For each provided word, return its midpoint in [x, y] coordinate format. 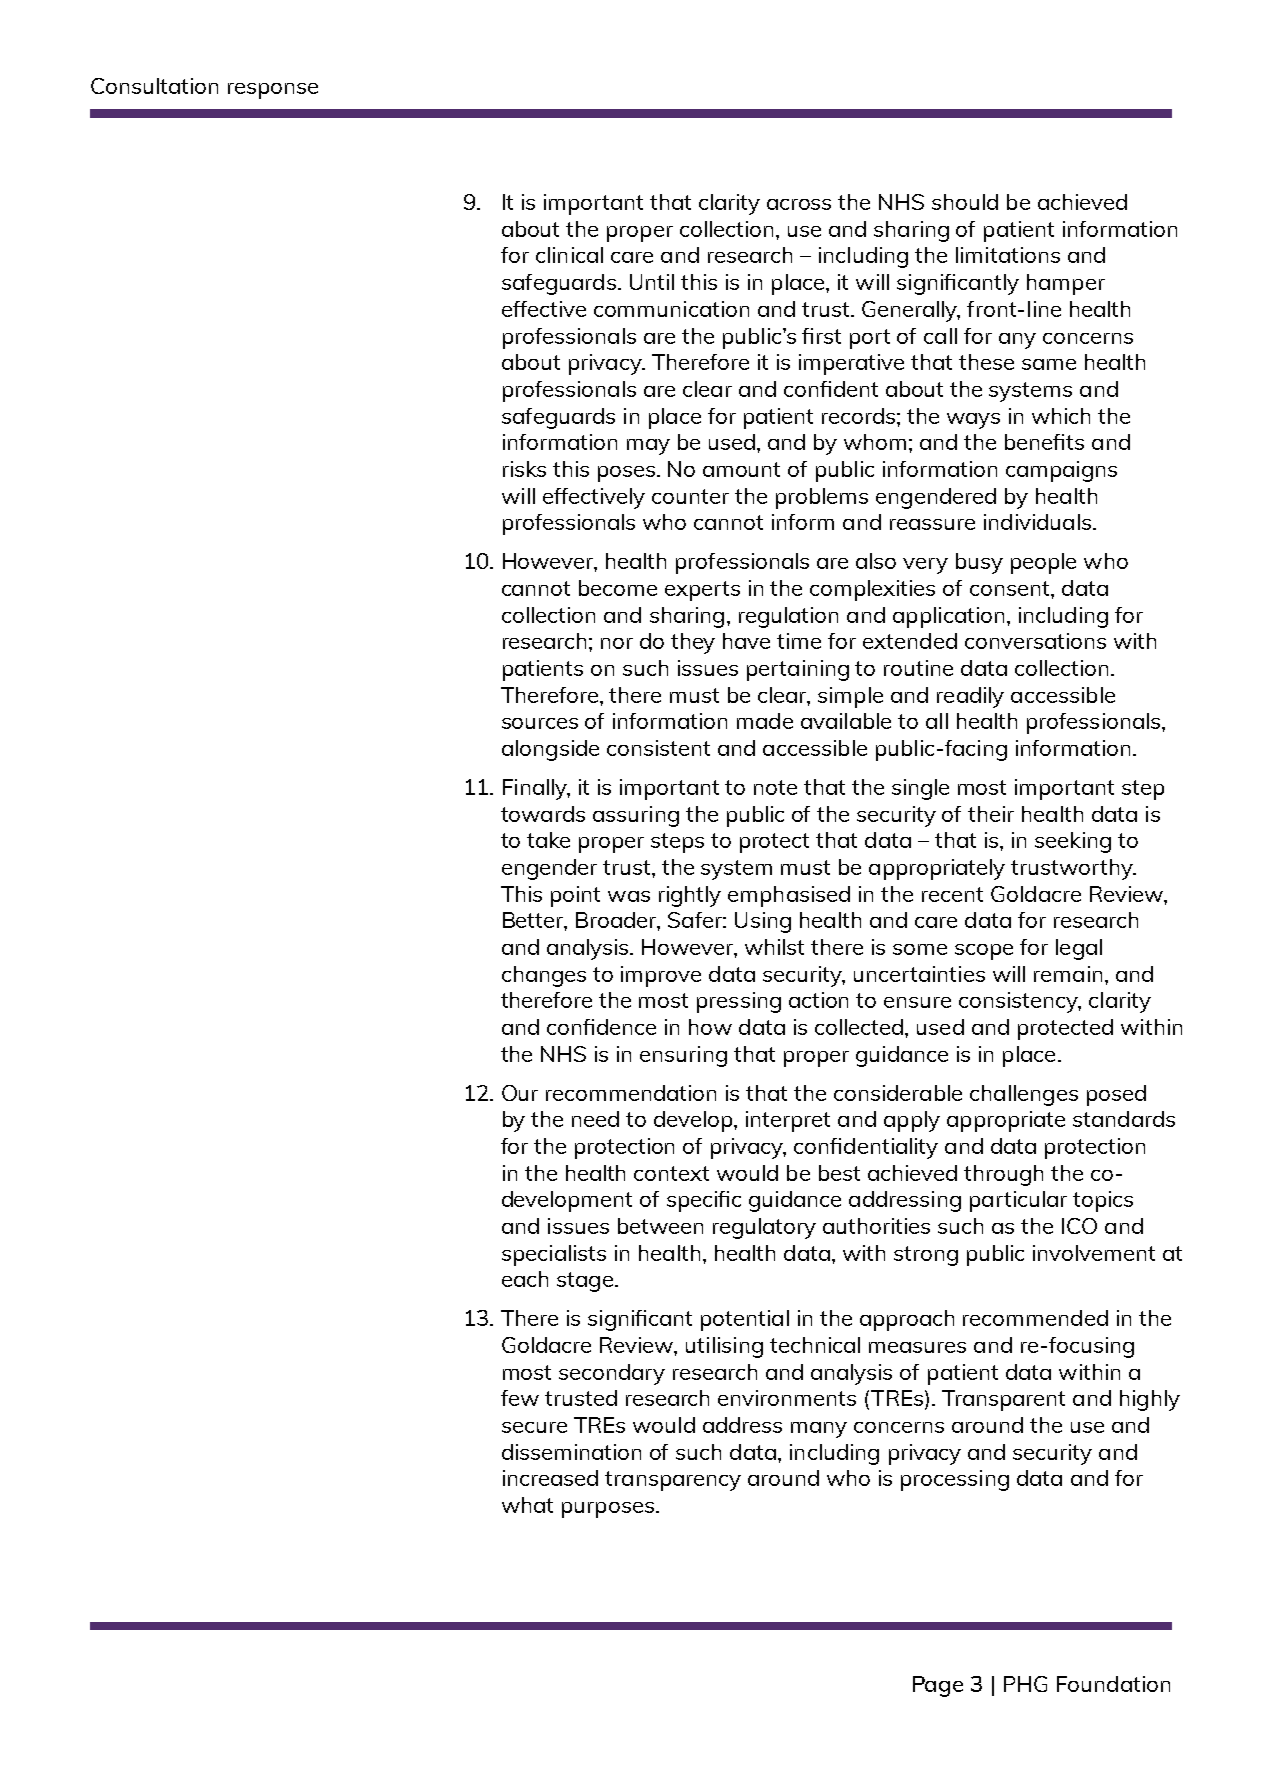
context [671, 1173]
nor [617, 643]
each [525, 1279]
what [527, 1505]
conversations [1035, 641]
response [273, 91]
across [799, 204]
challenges [1024, 1095]
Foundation [1113, 1684]
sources [540, 723]
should [965, 202]
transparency [673, 1481]
